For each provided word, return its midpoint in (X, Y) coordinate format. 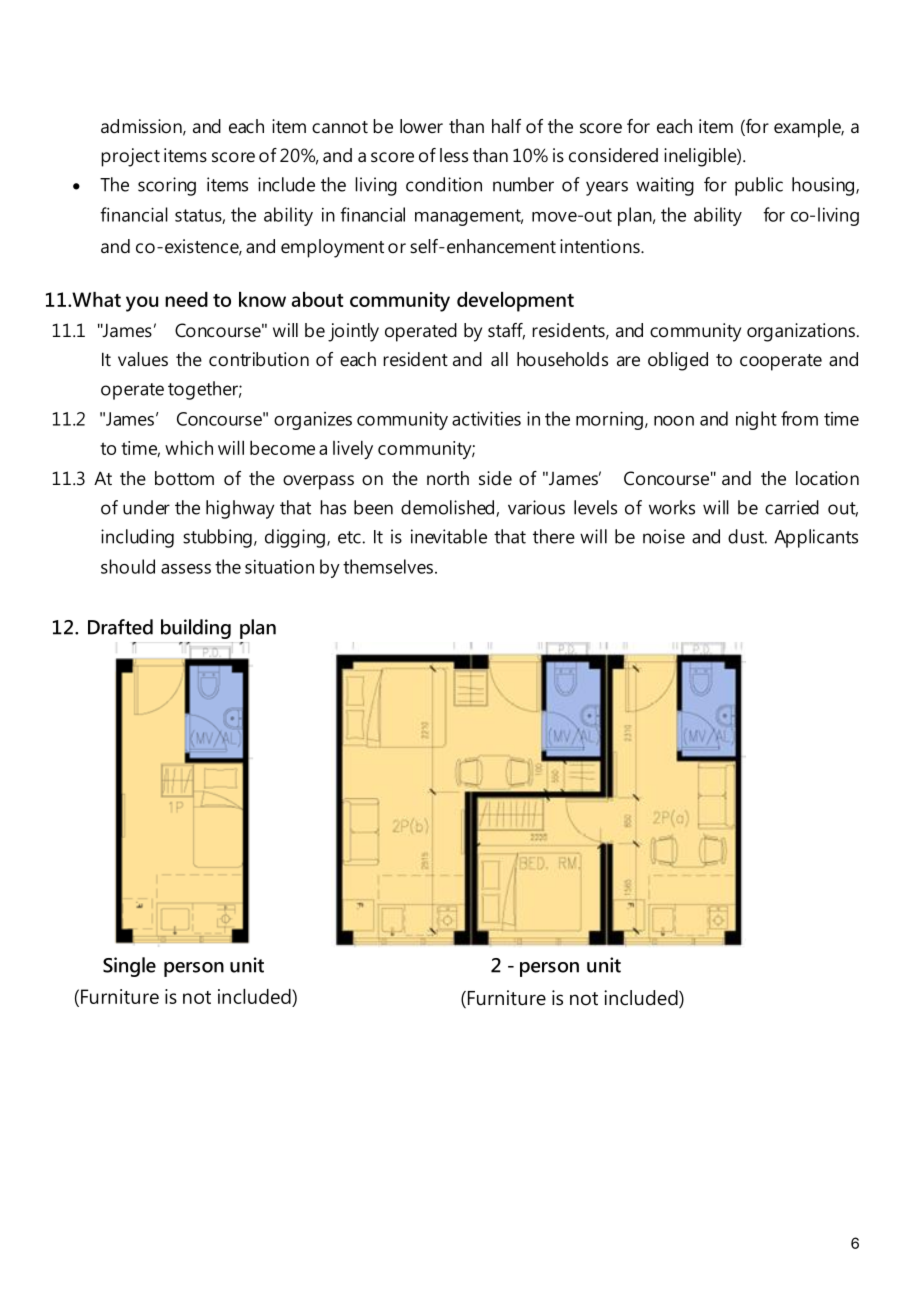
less (454, 155)
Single (129, 967)
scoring (167, 186)
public (759, 186)
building (196, 629)
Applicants (816, 538)
